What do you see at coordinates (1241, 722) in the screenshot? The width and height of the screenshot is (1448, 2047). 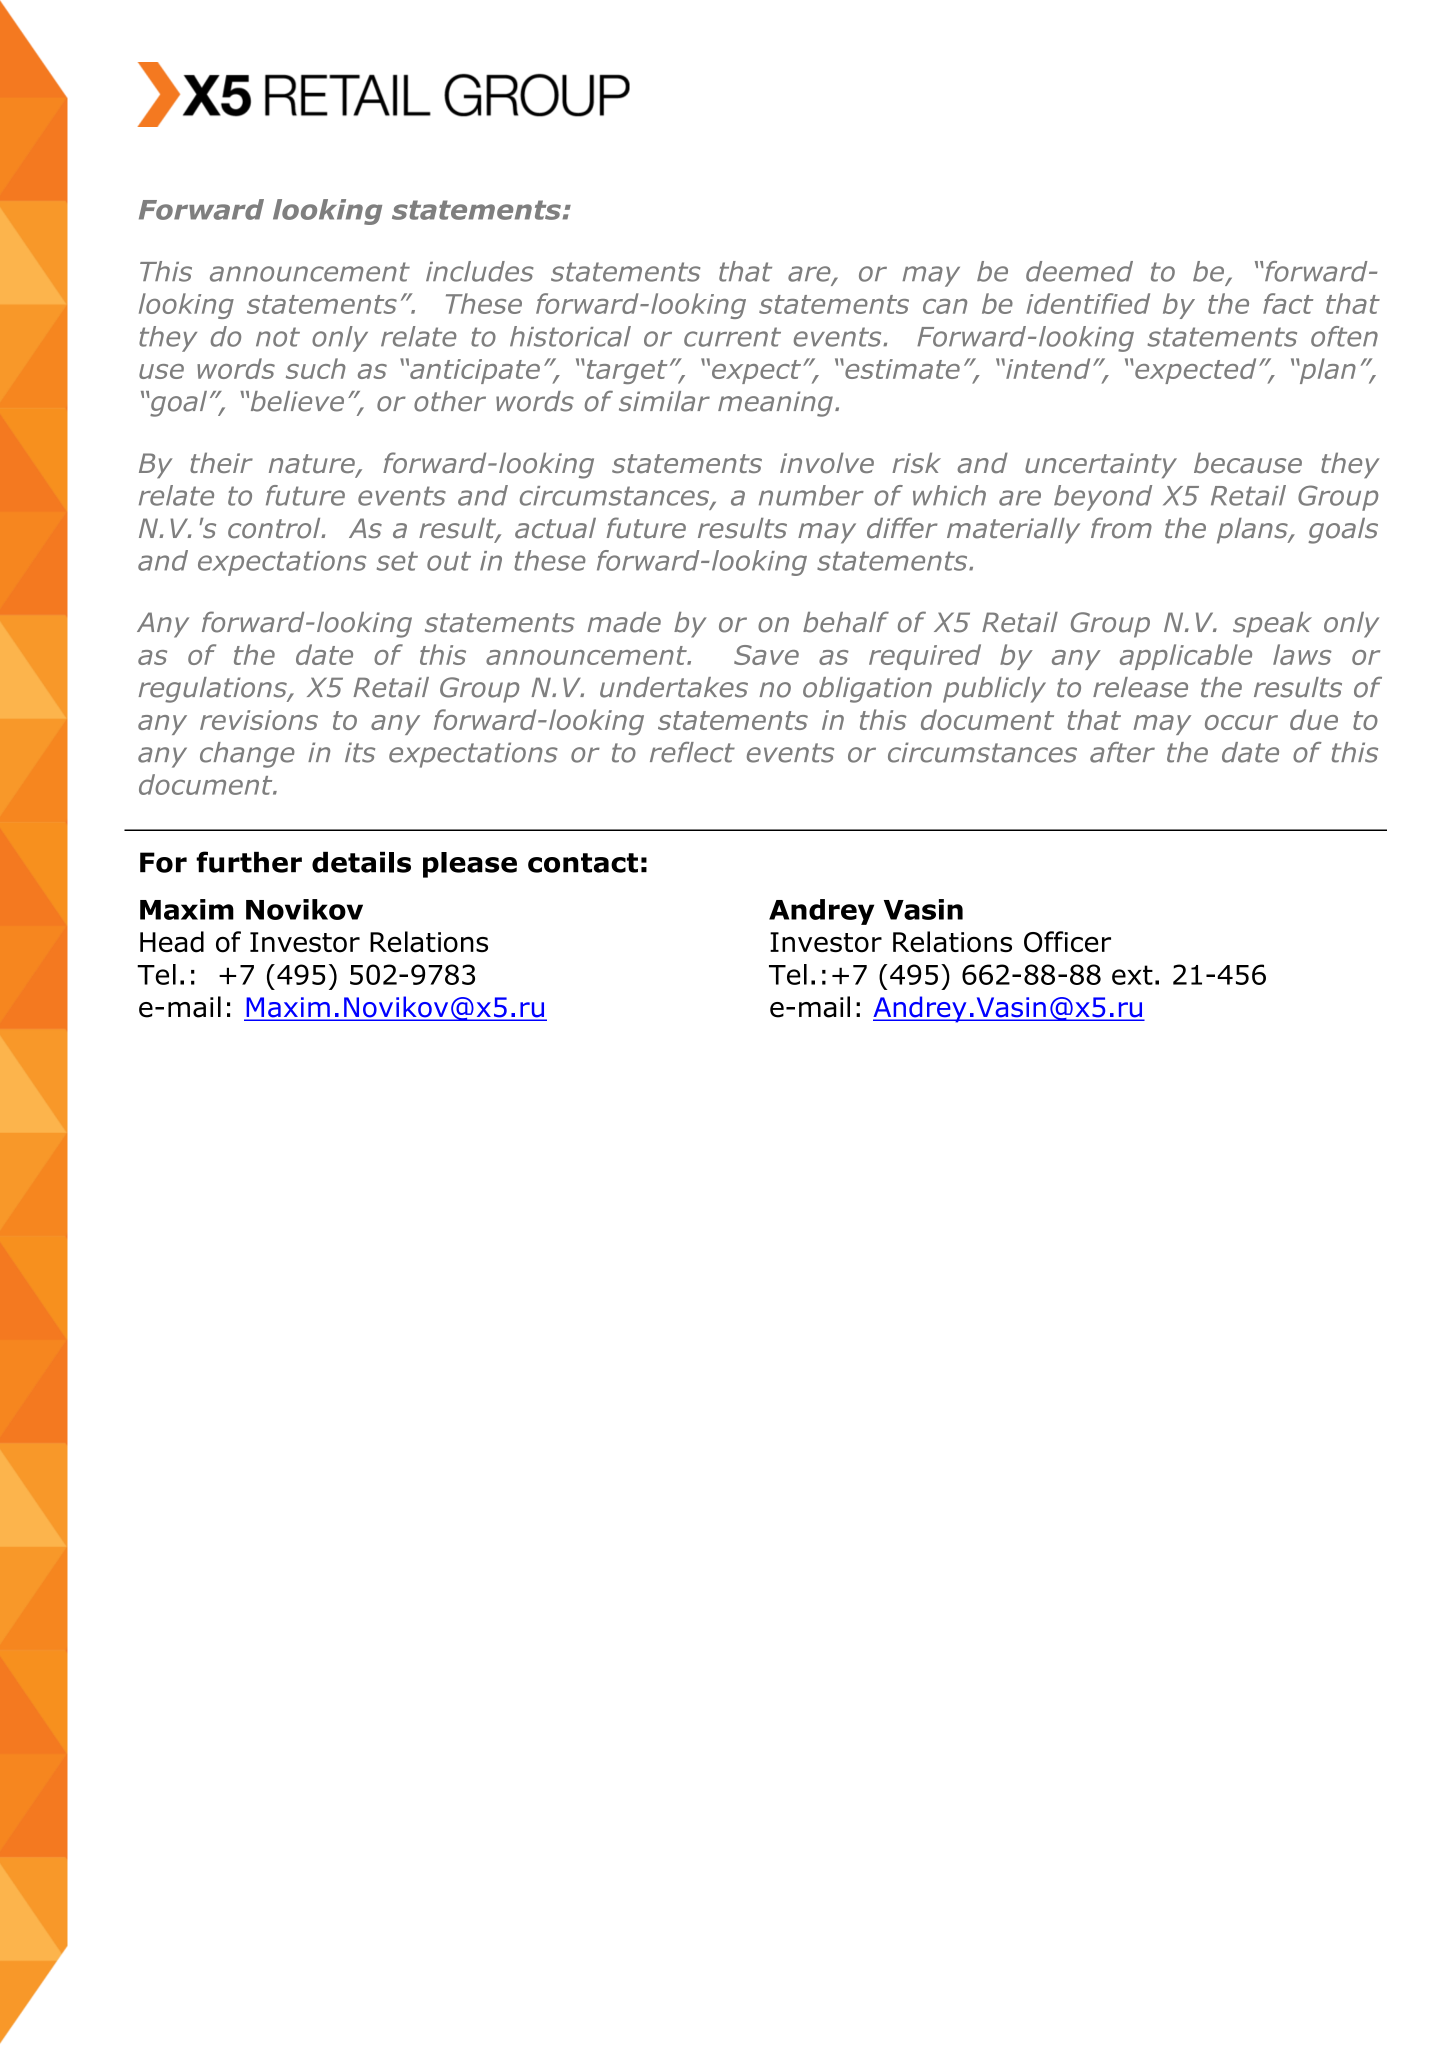 I see `occur` at bounding box center [1241, 722].
